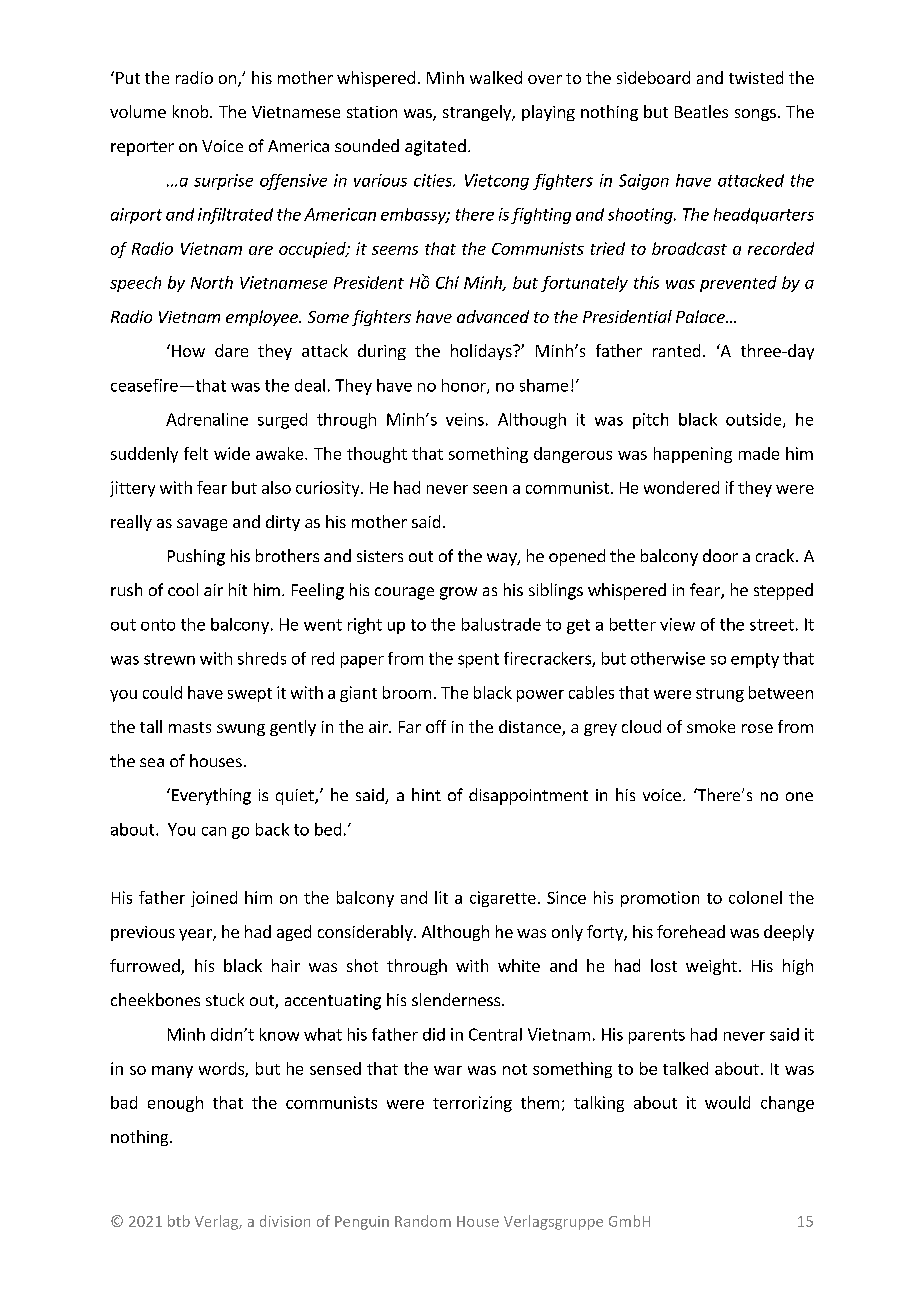 This screenshot has width=924, height=1309. I want to click on Random, so click(423, 1221).
